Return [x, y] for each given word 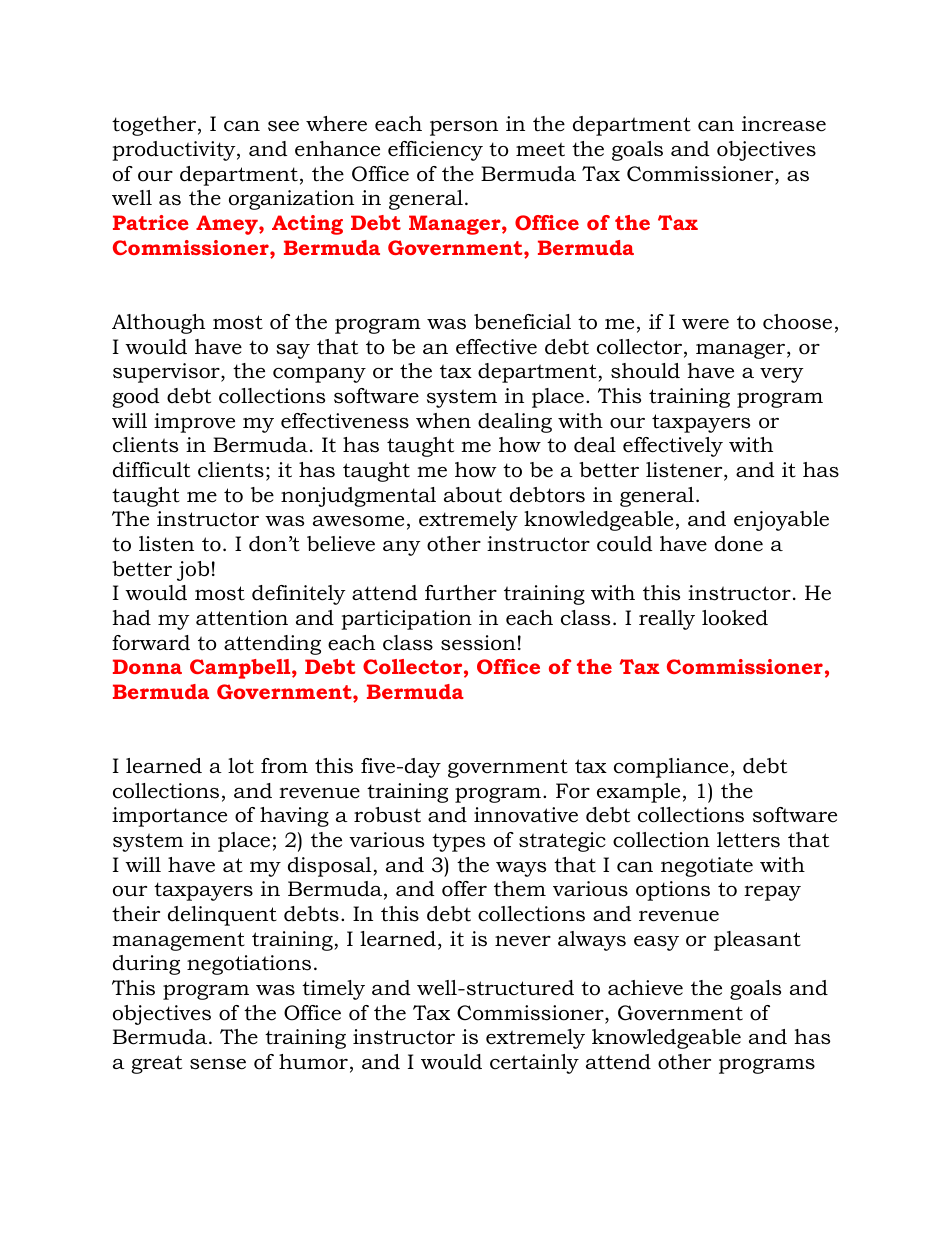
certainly [534, 1064]
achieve [645, 988]
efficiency [435, 151]
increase [784, 124]
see [283, 126]
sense [218, 1064]
